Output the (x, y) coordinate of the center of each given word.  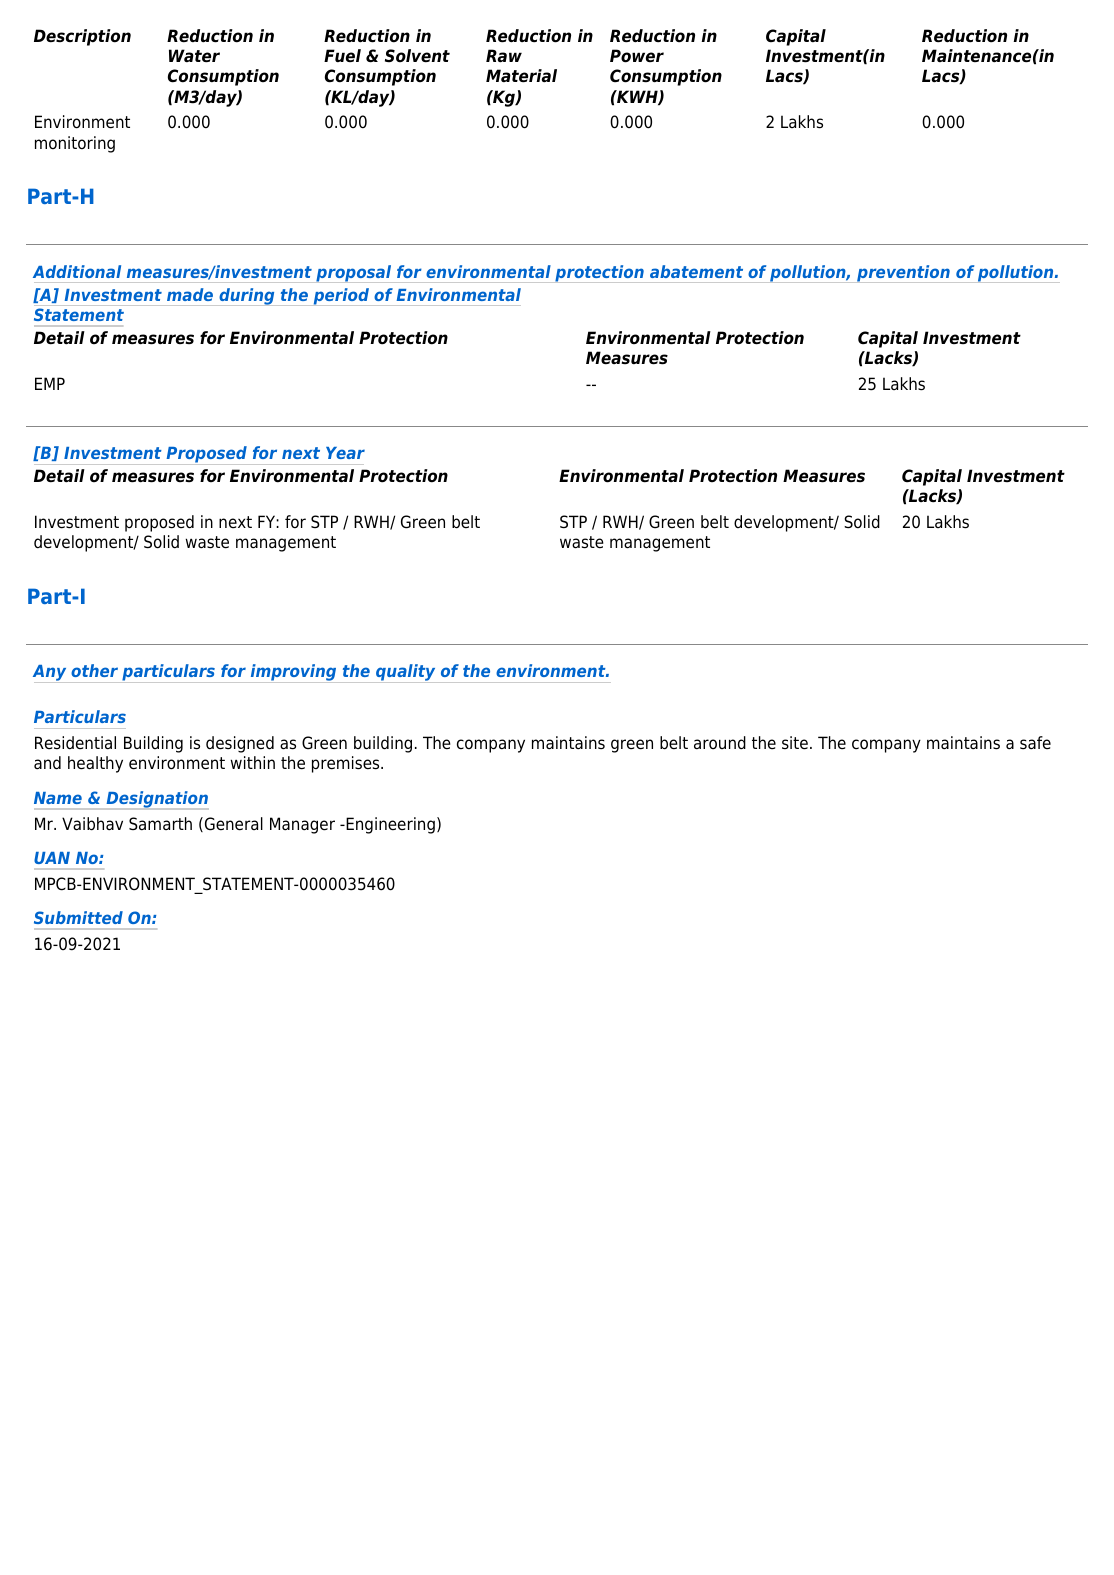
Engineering (389, 825)
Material (521, 76)
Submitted (78, 917)
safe (1035, 743)
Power (637, 56)
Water (194, 56)
